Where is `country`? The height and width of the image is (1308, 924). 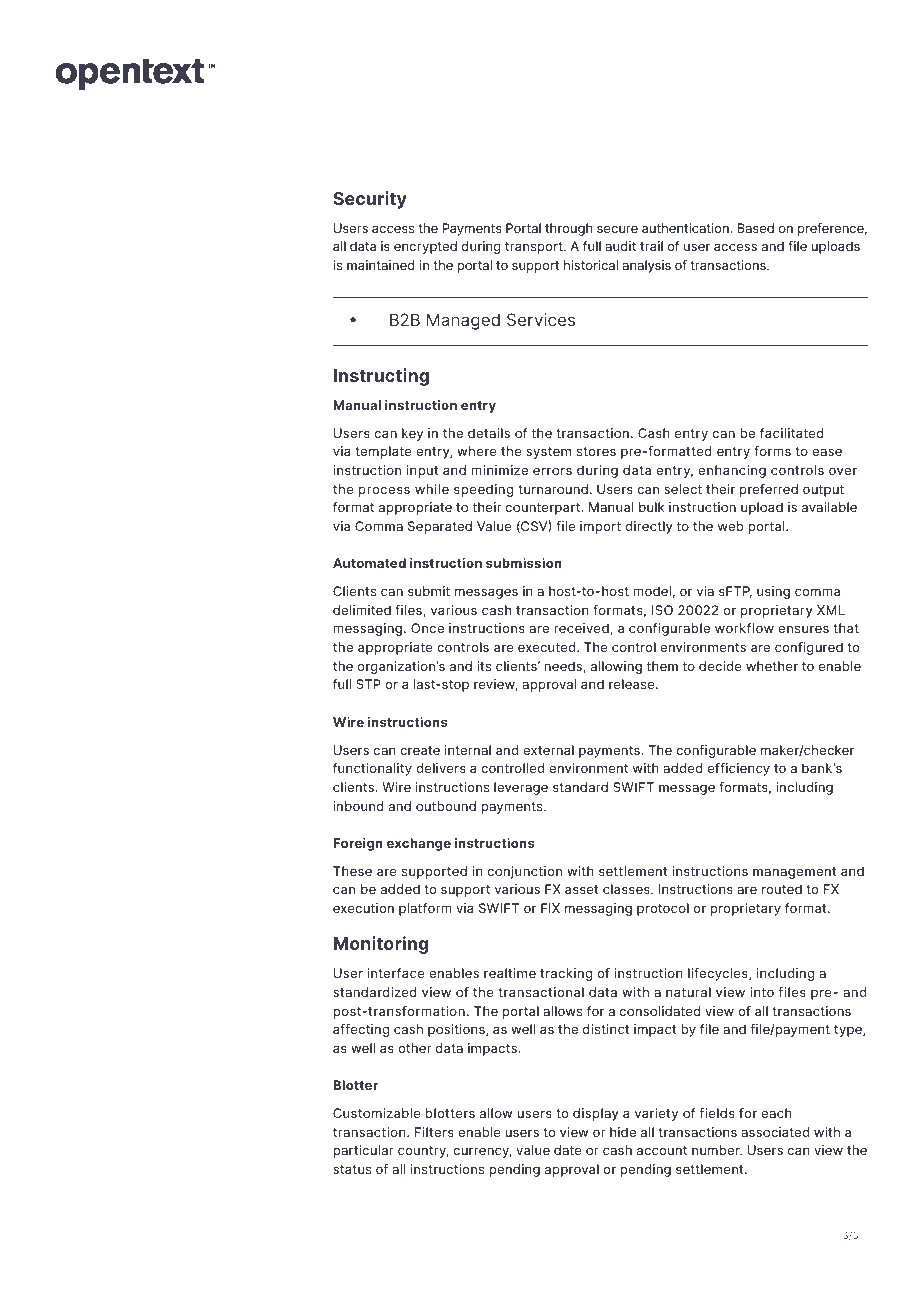
country is located at coordinates (423, 1152).
